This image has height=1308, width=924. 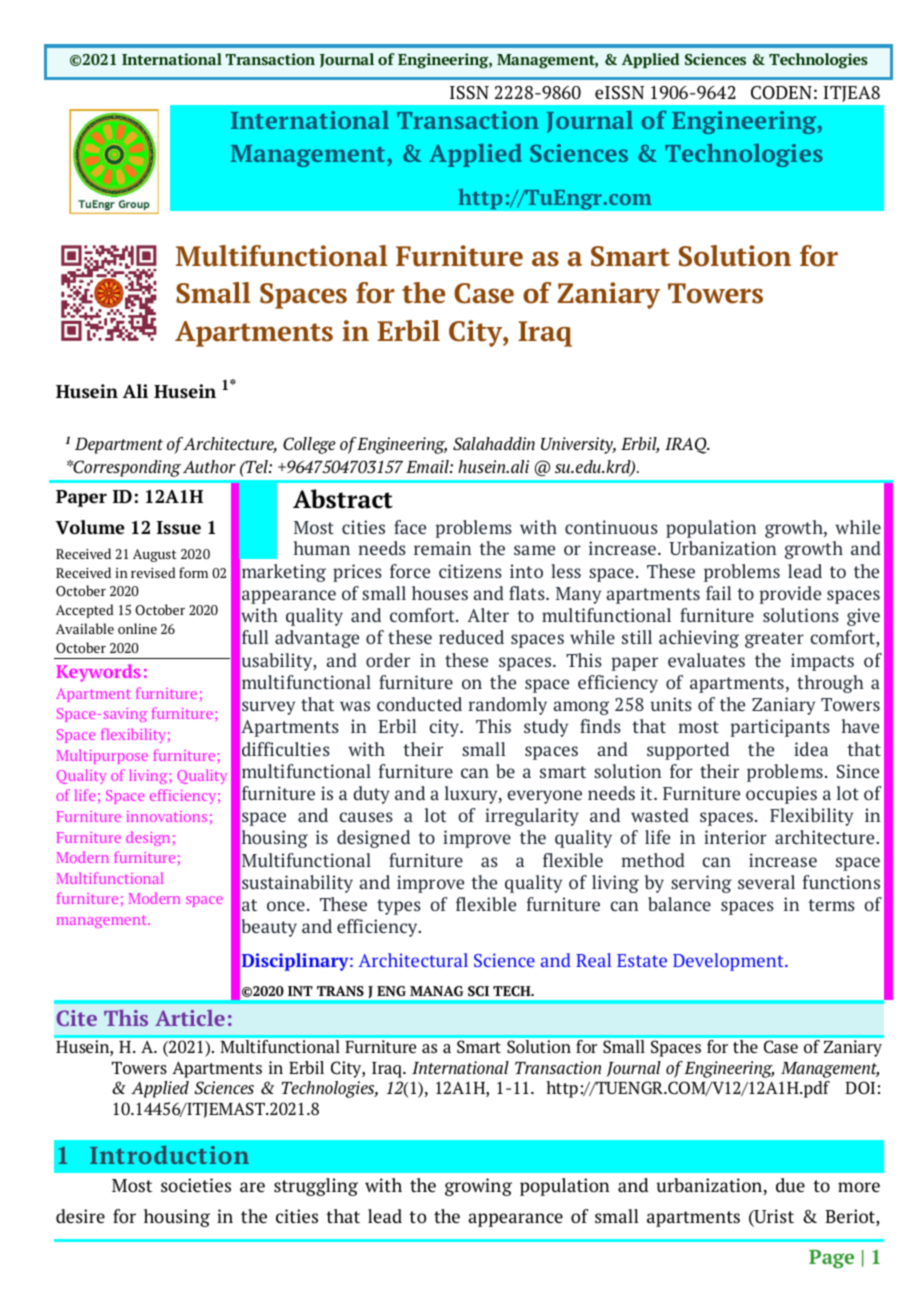 What do you see at coordinates (578, 445) in the image?
I see `University` at bounding box center [578, 445].
